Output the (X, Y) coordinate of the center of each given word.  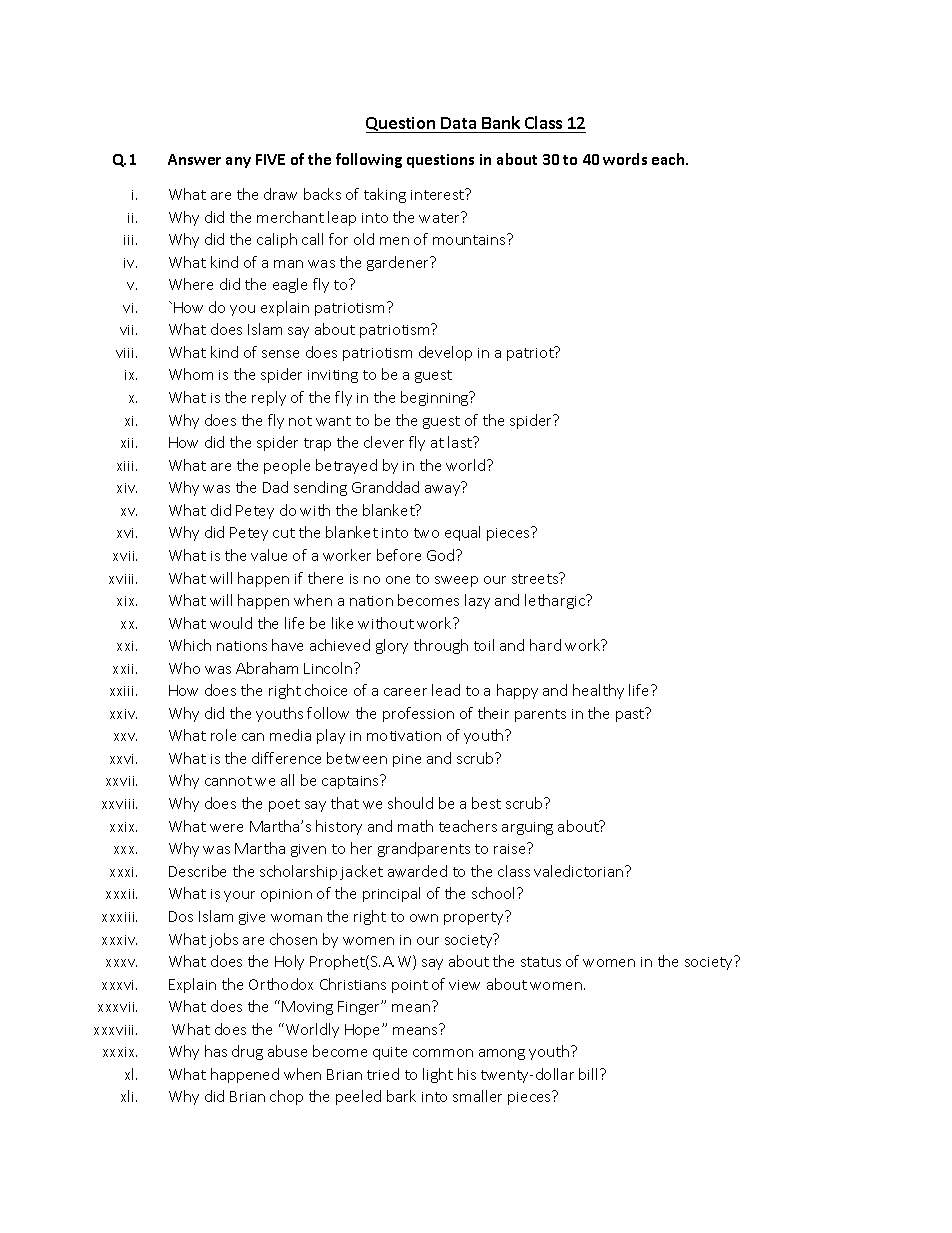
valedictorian (580, 871)
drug (247, 1052)
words (625, 159)
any (238, 162)
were (226, 828)
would (231, 623)
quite (390, 1053)
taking (385, 195)
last (461, 442)
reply (269, 398)
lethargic (556, 601)
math (415, 826)
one (398, 580)
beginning (436, 398)
